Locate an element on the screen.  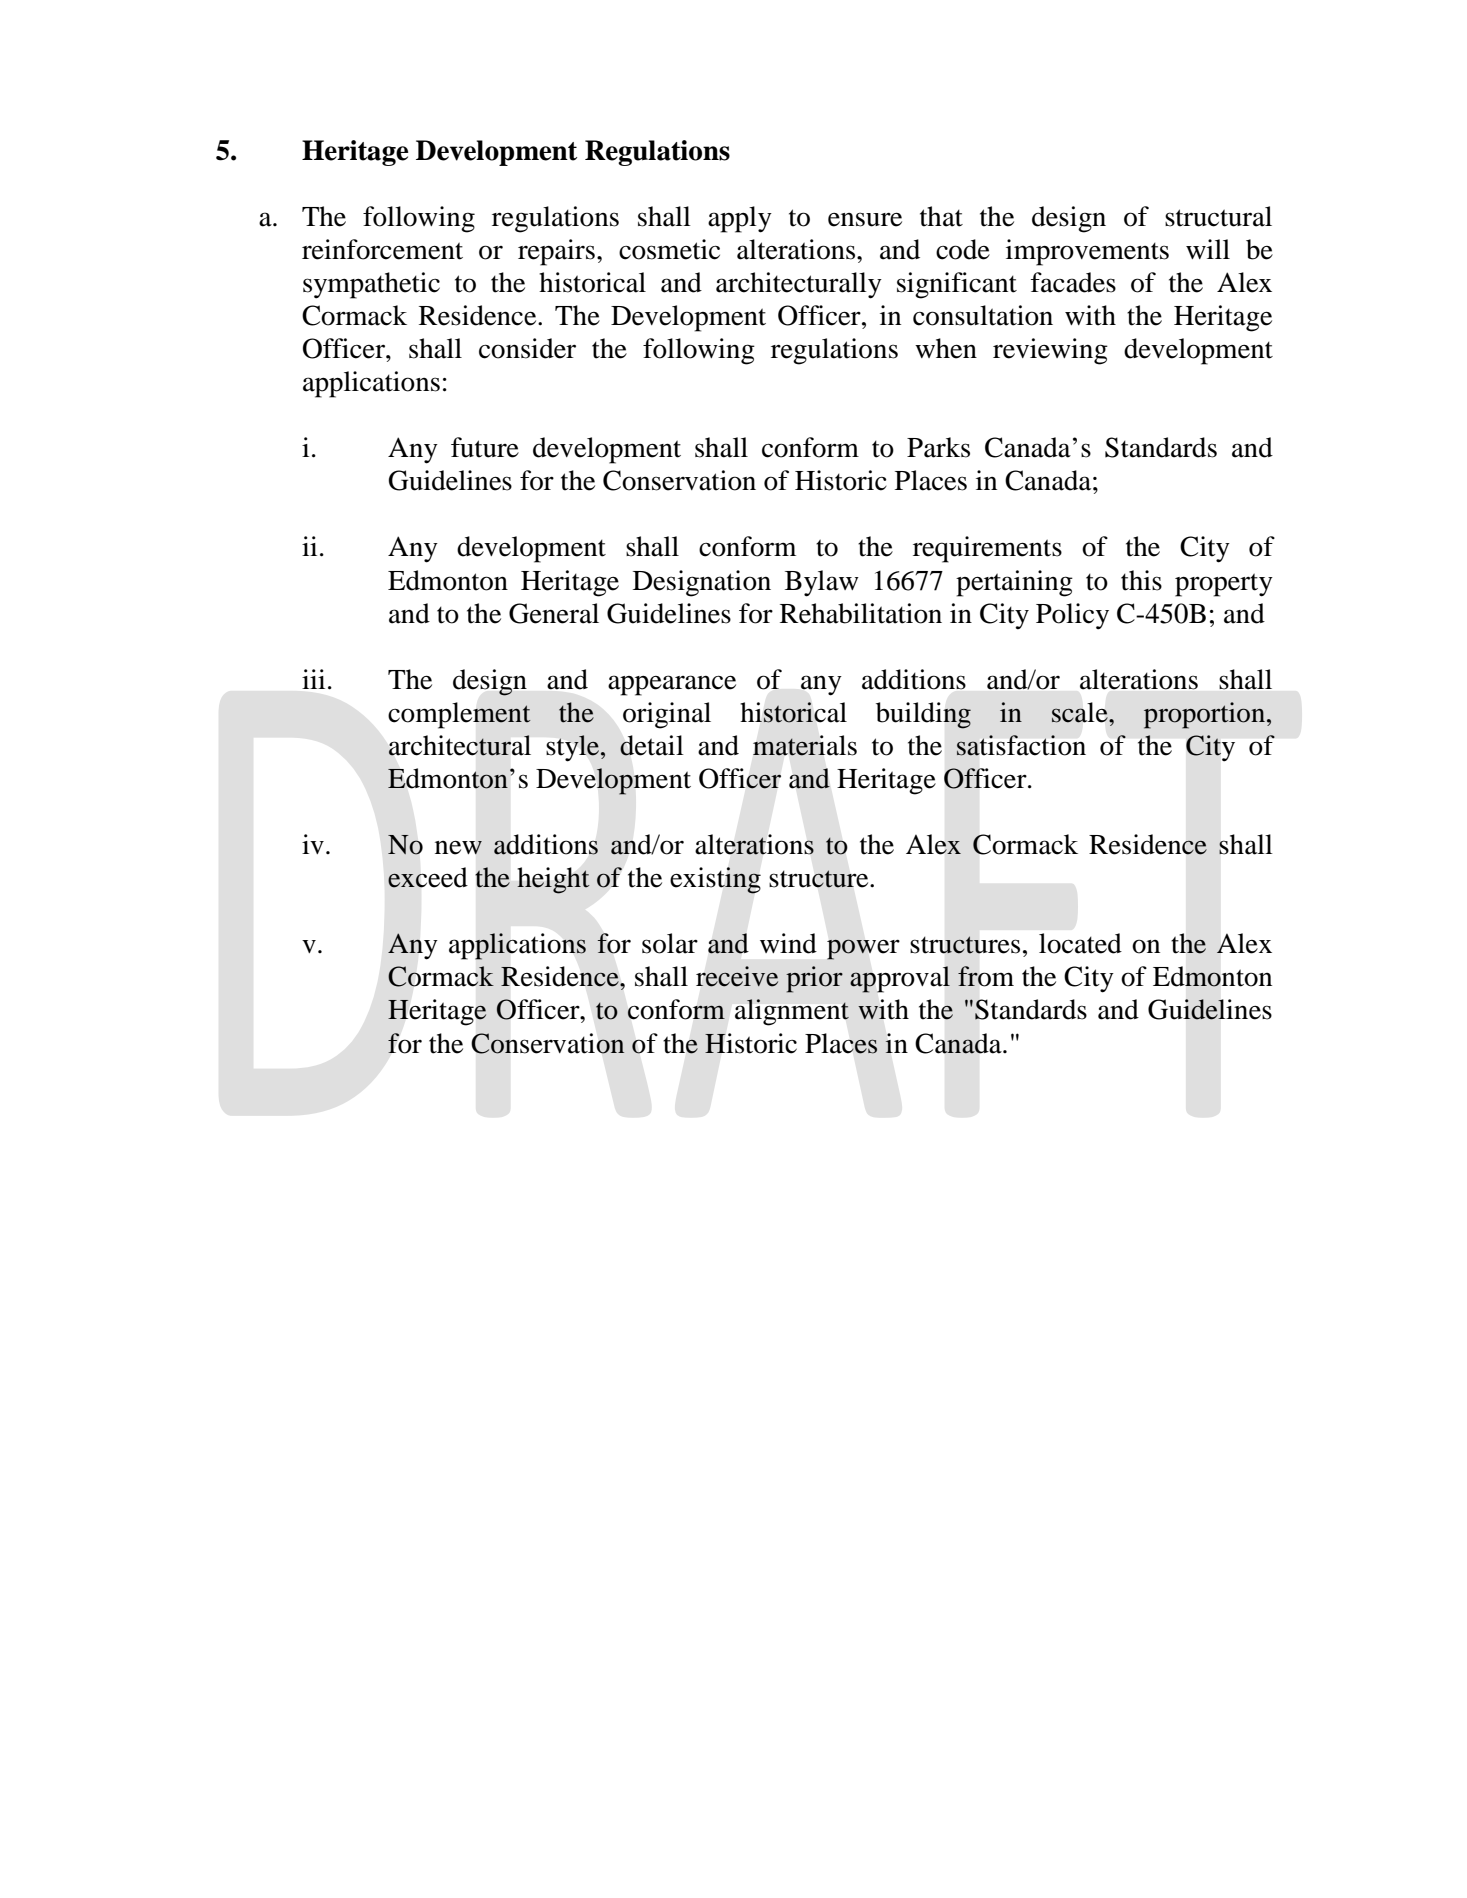
reinforcement is located at coordinates (382, 249).
